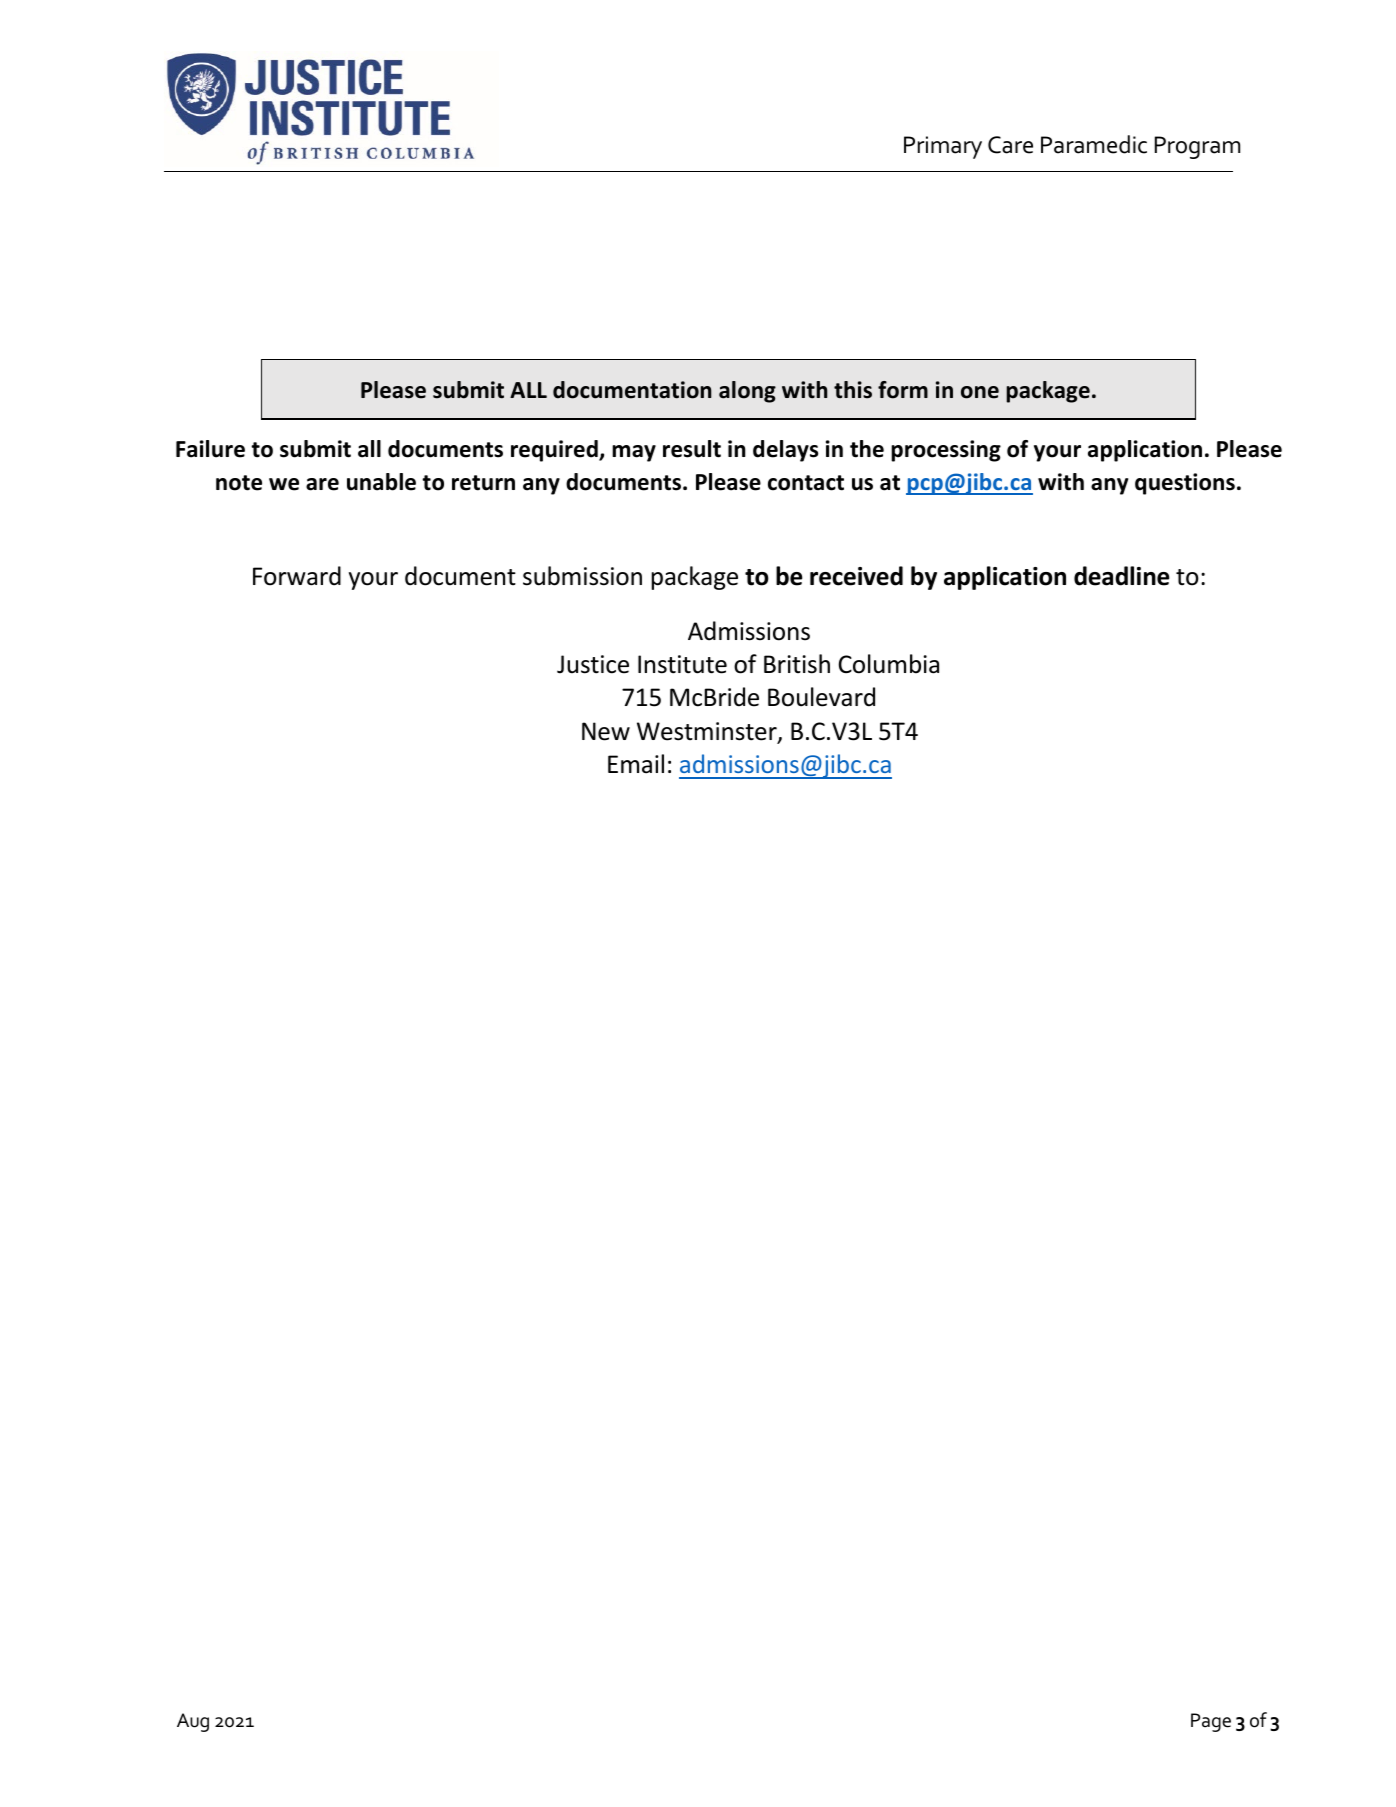 The width and height of the document is (1396, 1807). I want to click on Aug, so click(193, 1722).
